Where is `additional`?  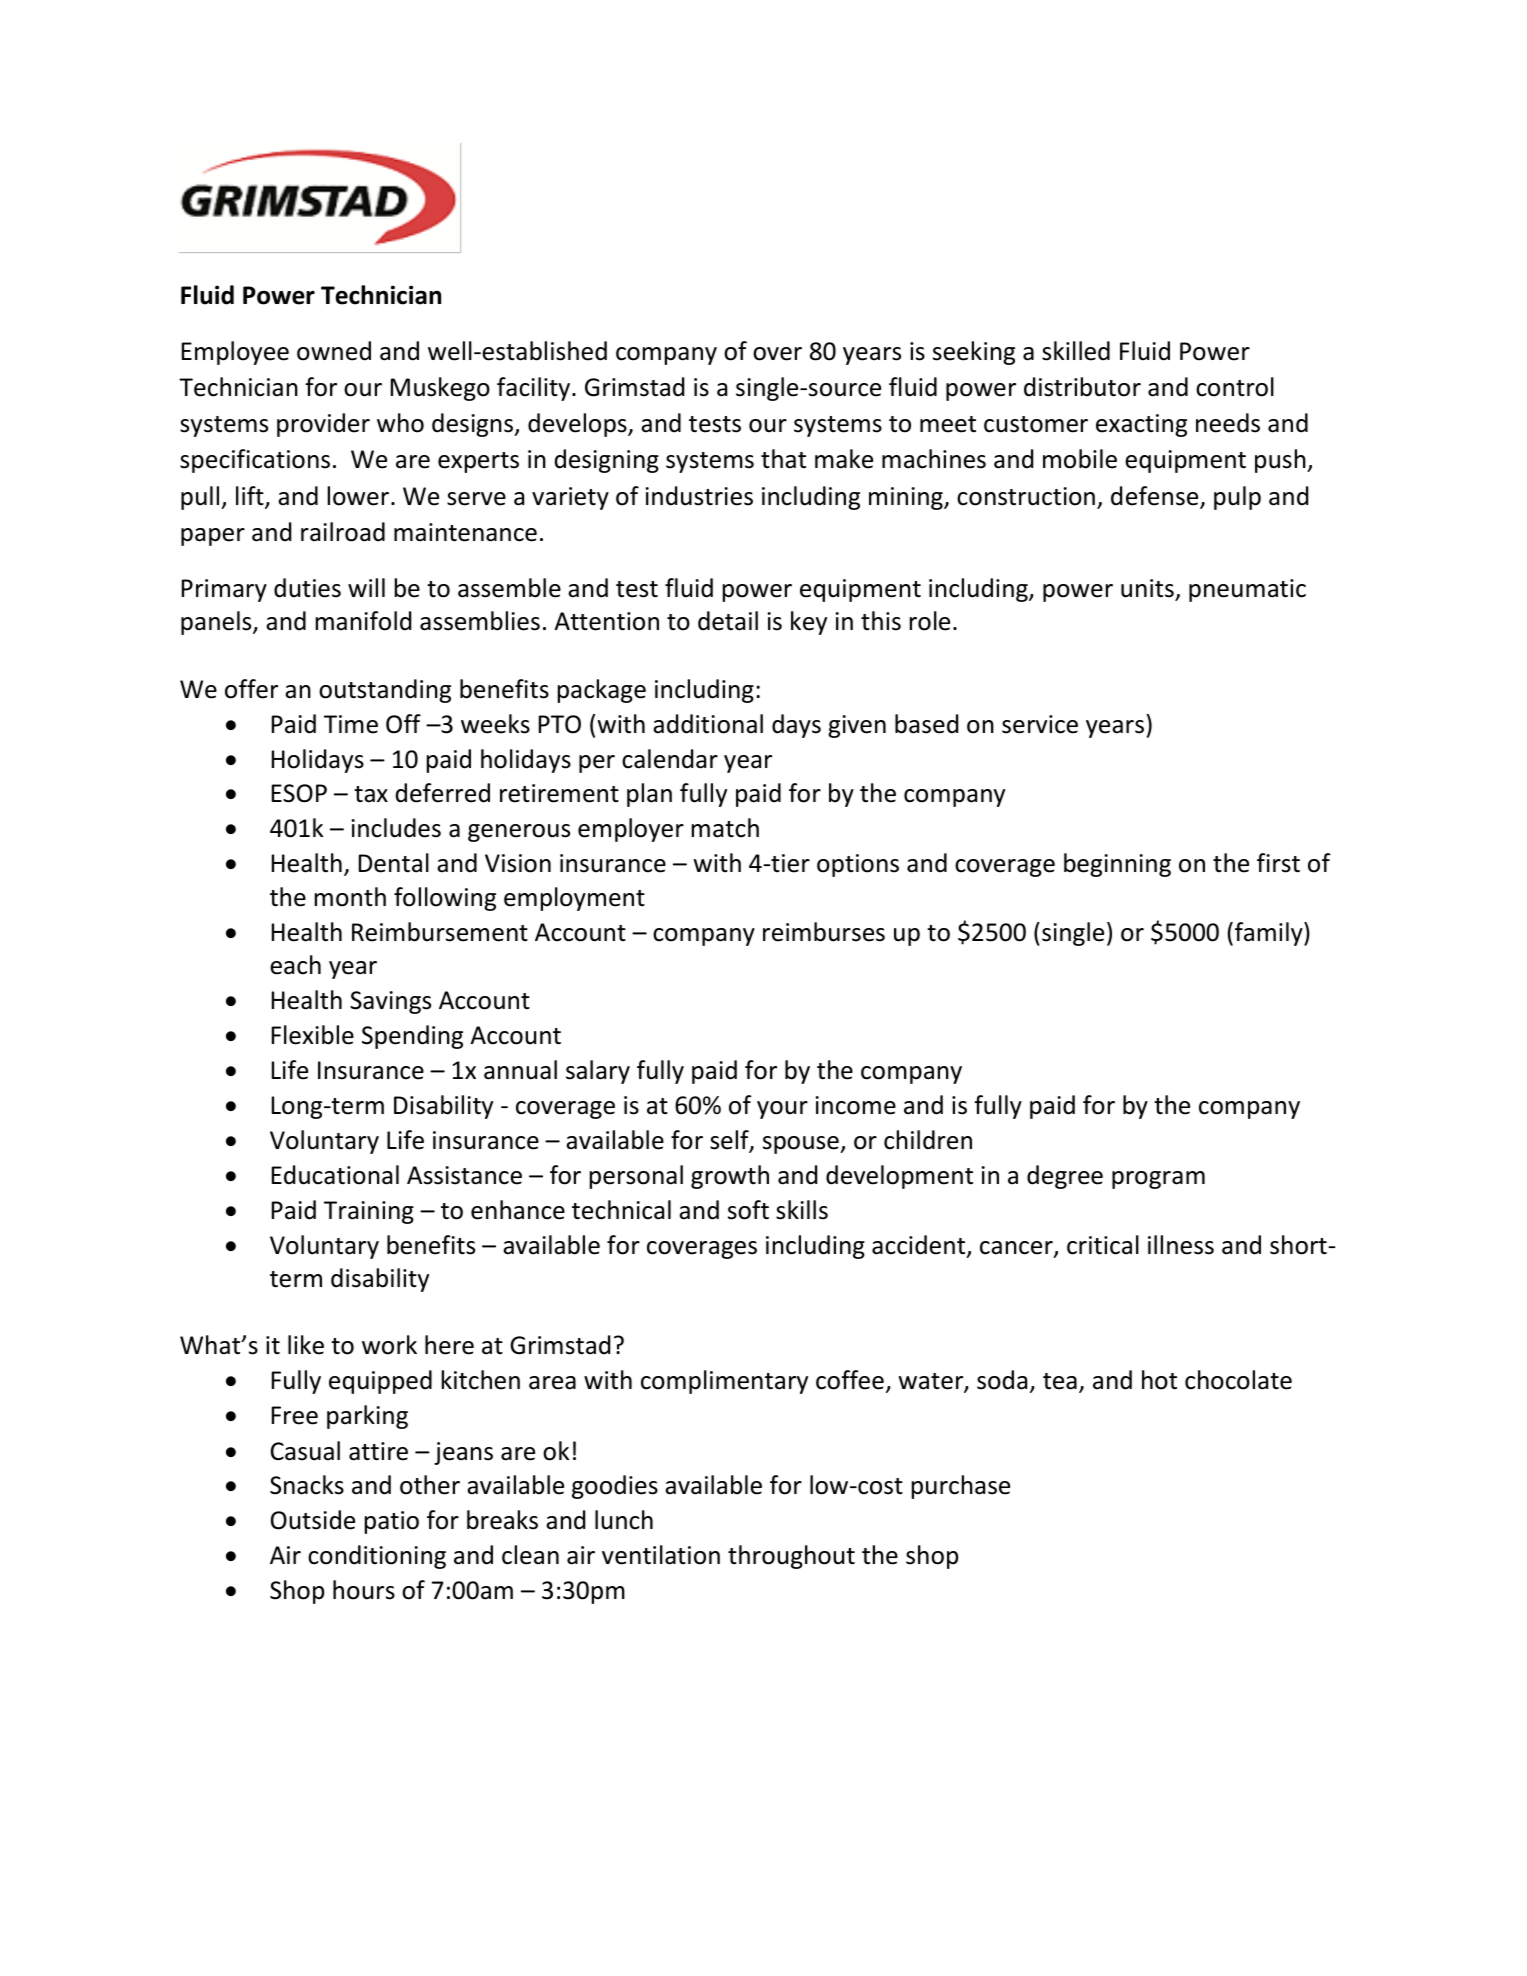
additional is located at coordinates (708, 724).
